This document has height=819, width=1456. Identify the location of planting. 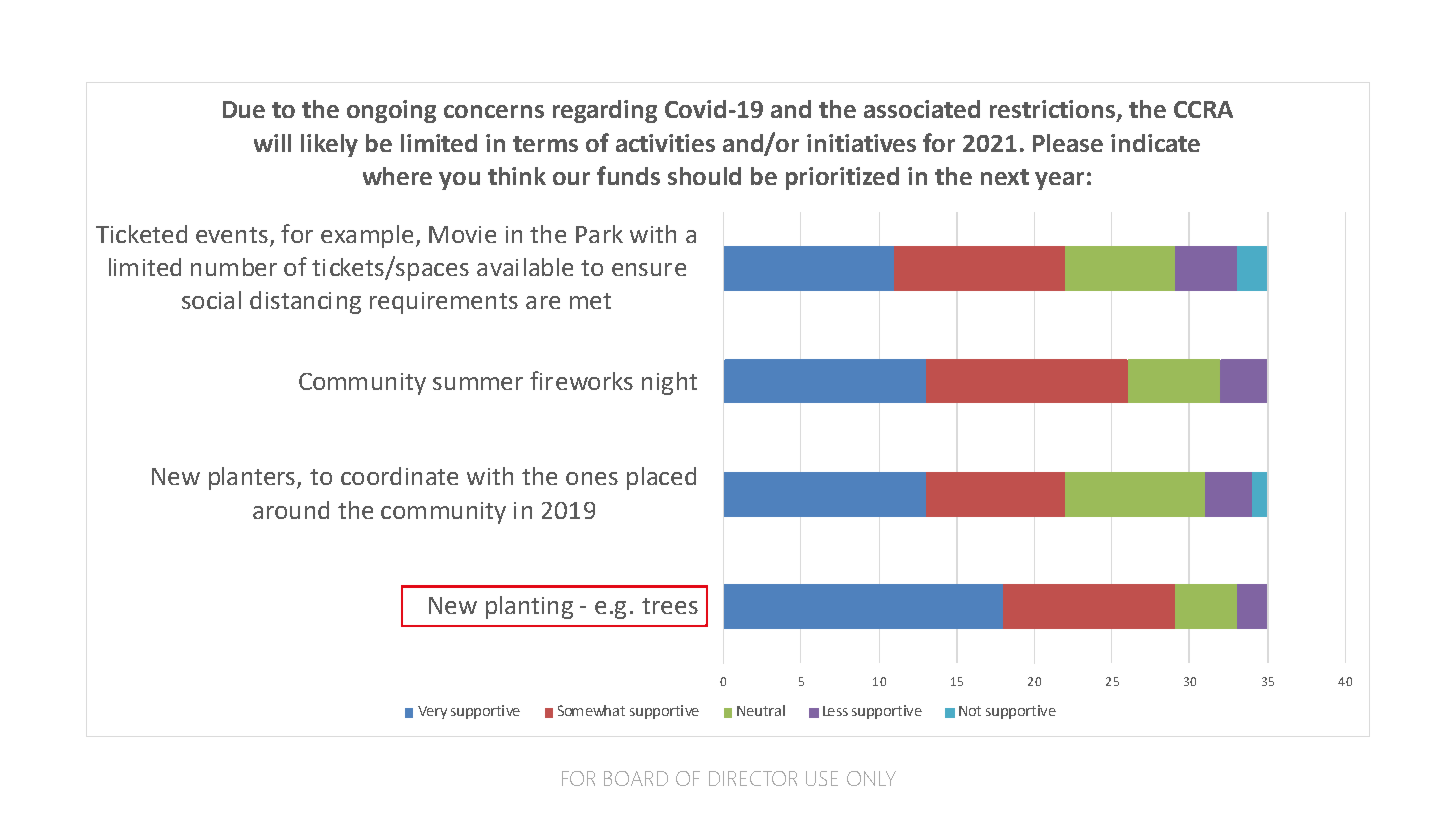
(529, 607).
